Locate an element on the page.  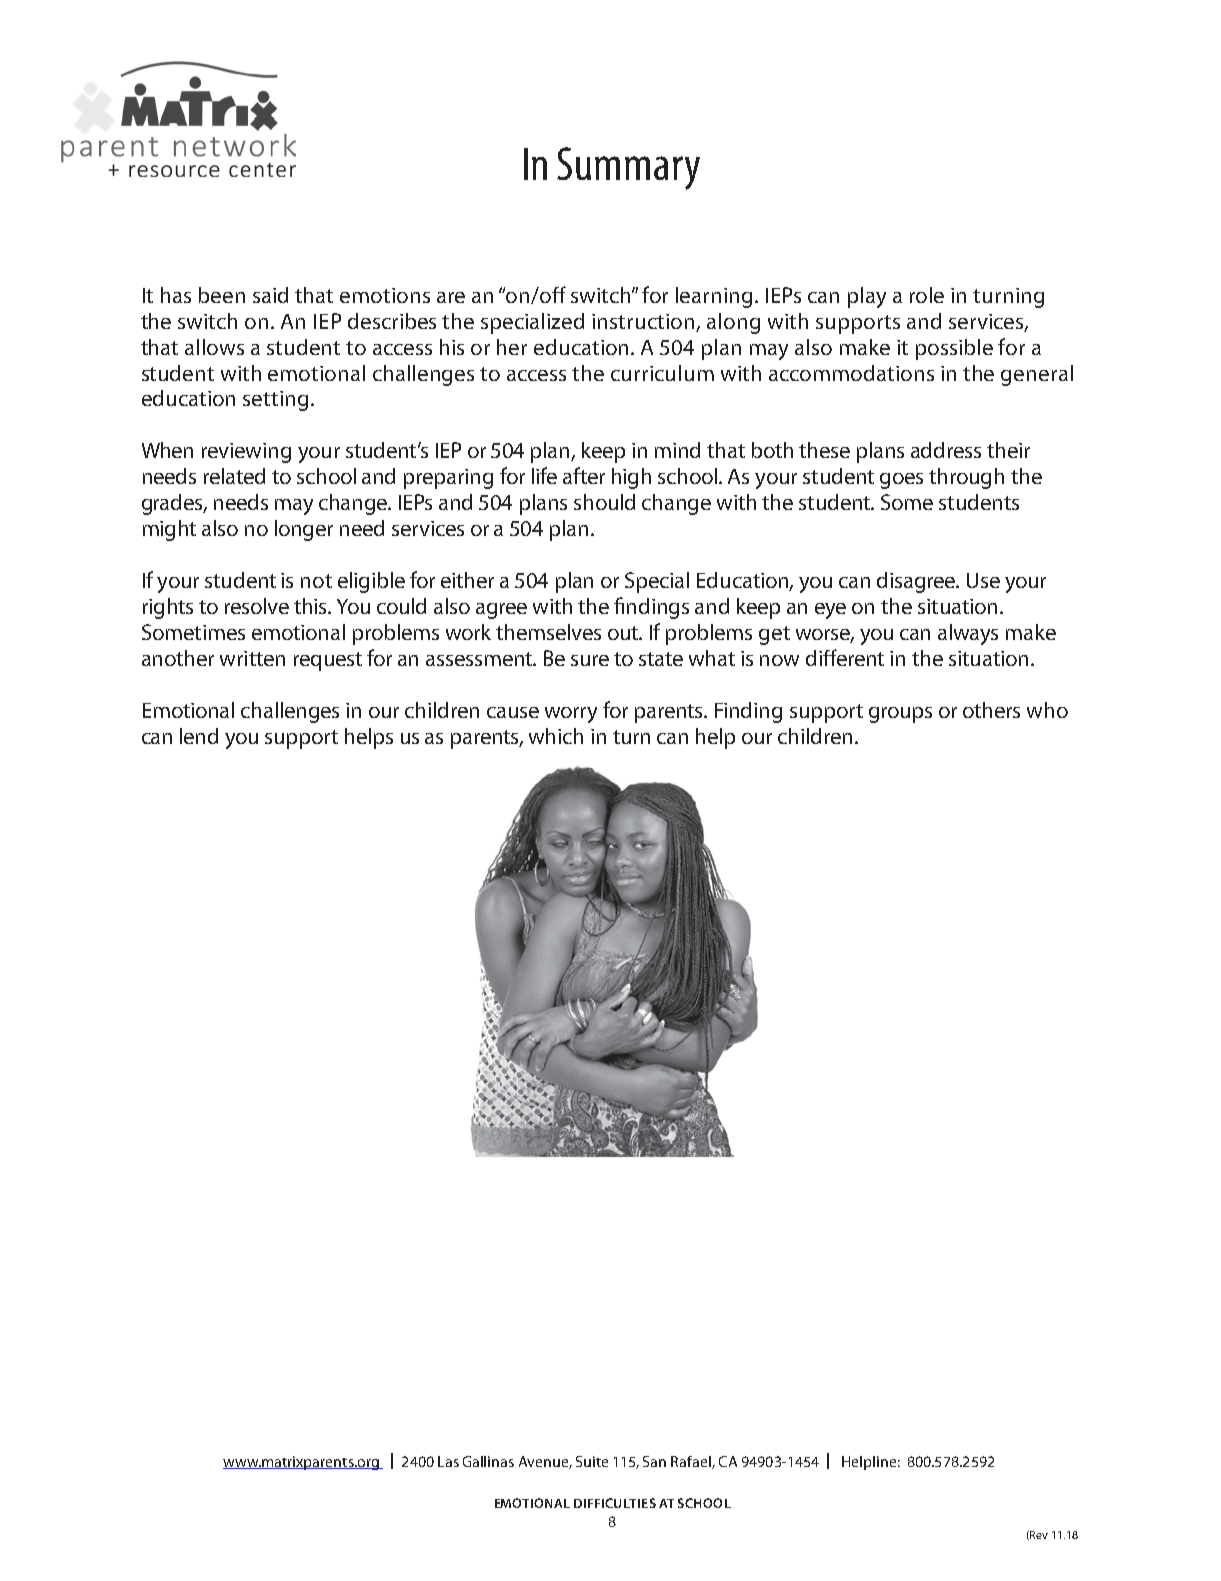
lend is located at coordinates (199, 736).
